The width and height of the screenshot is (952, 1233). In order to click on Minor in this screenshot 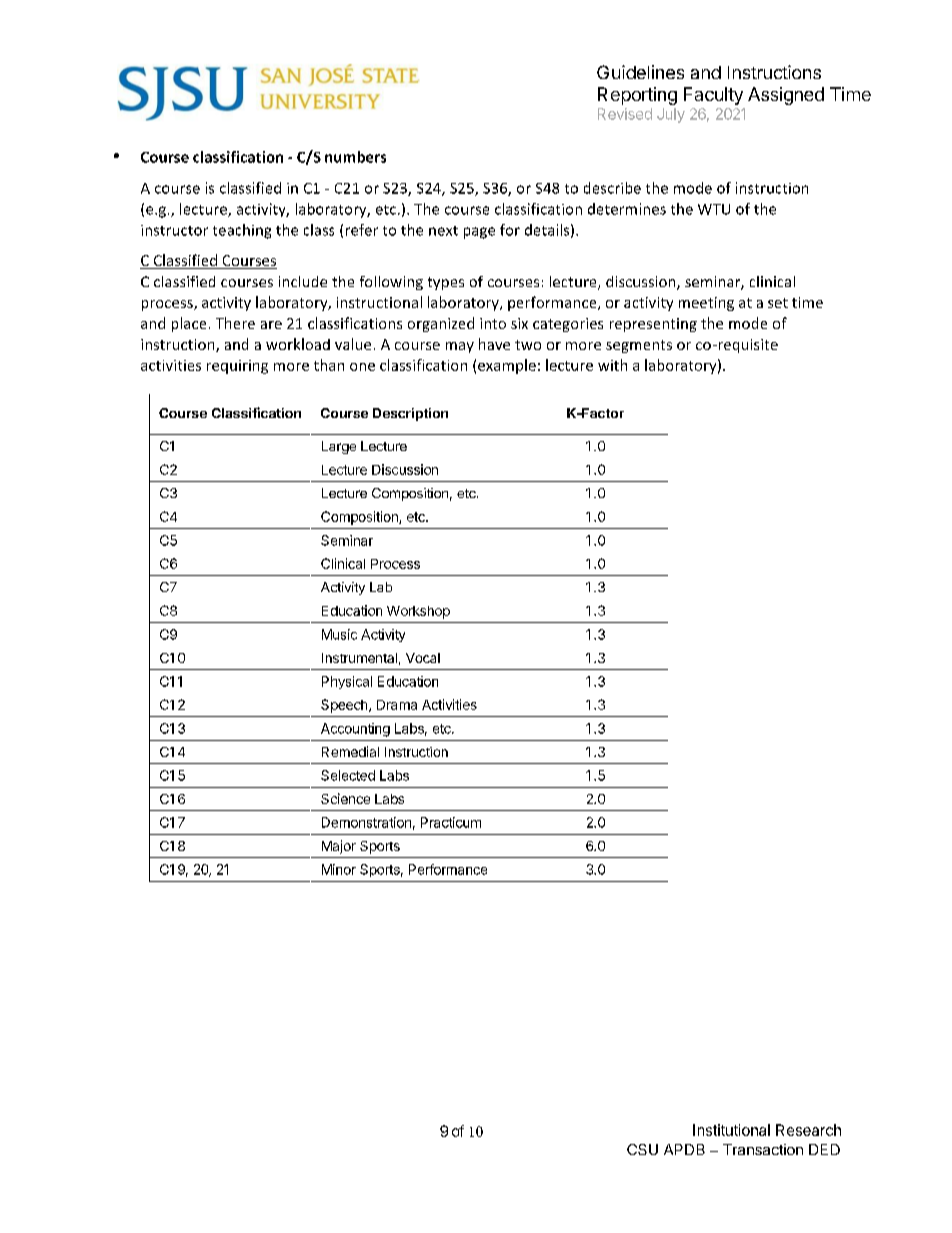, I will do `click(339, 869)`.
